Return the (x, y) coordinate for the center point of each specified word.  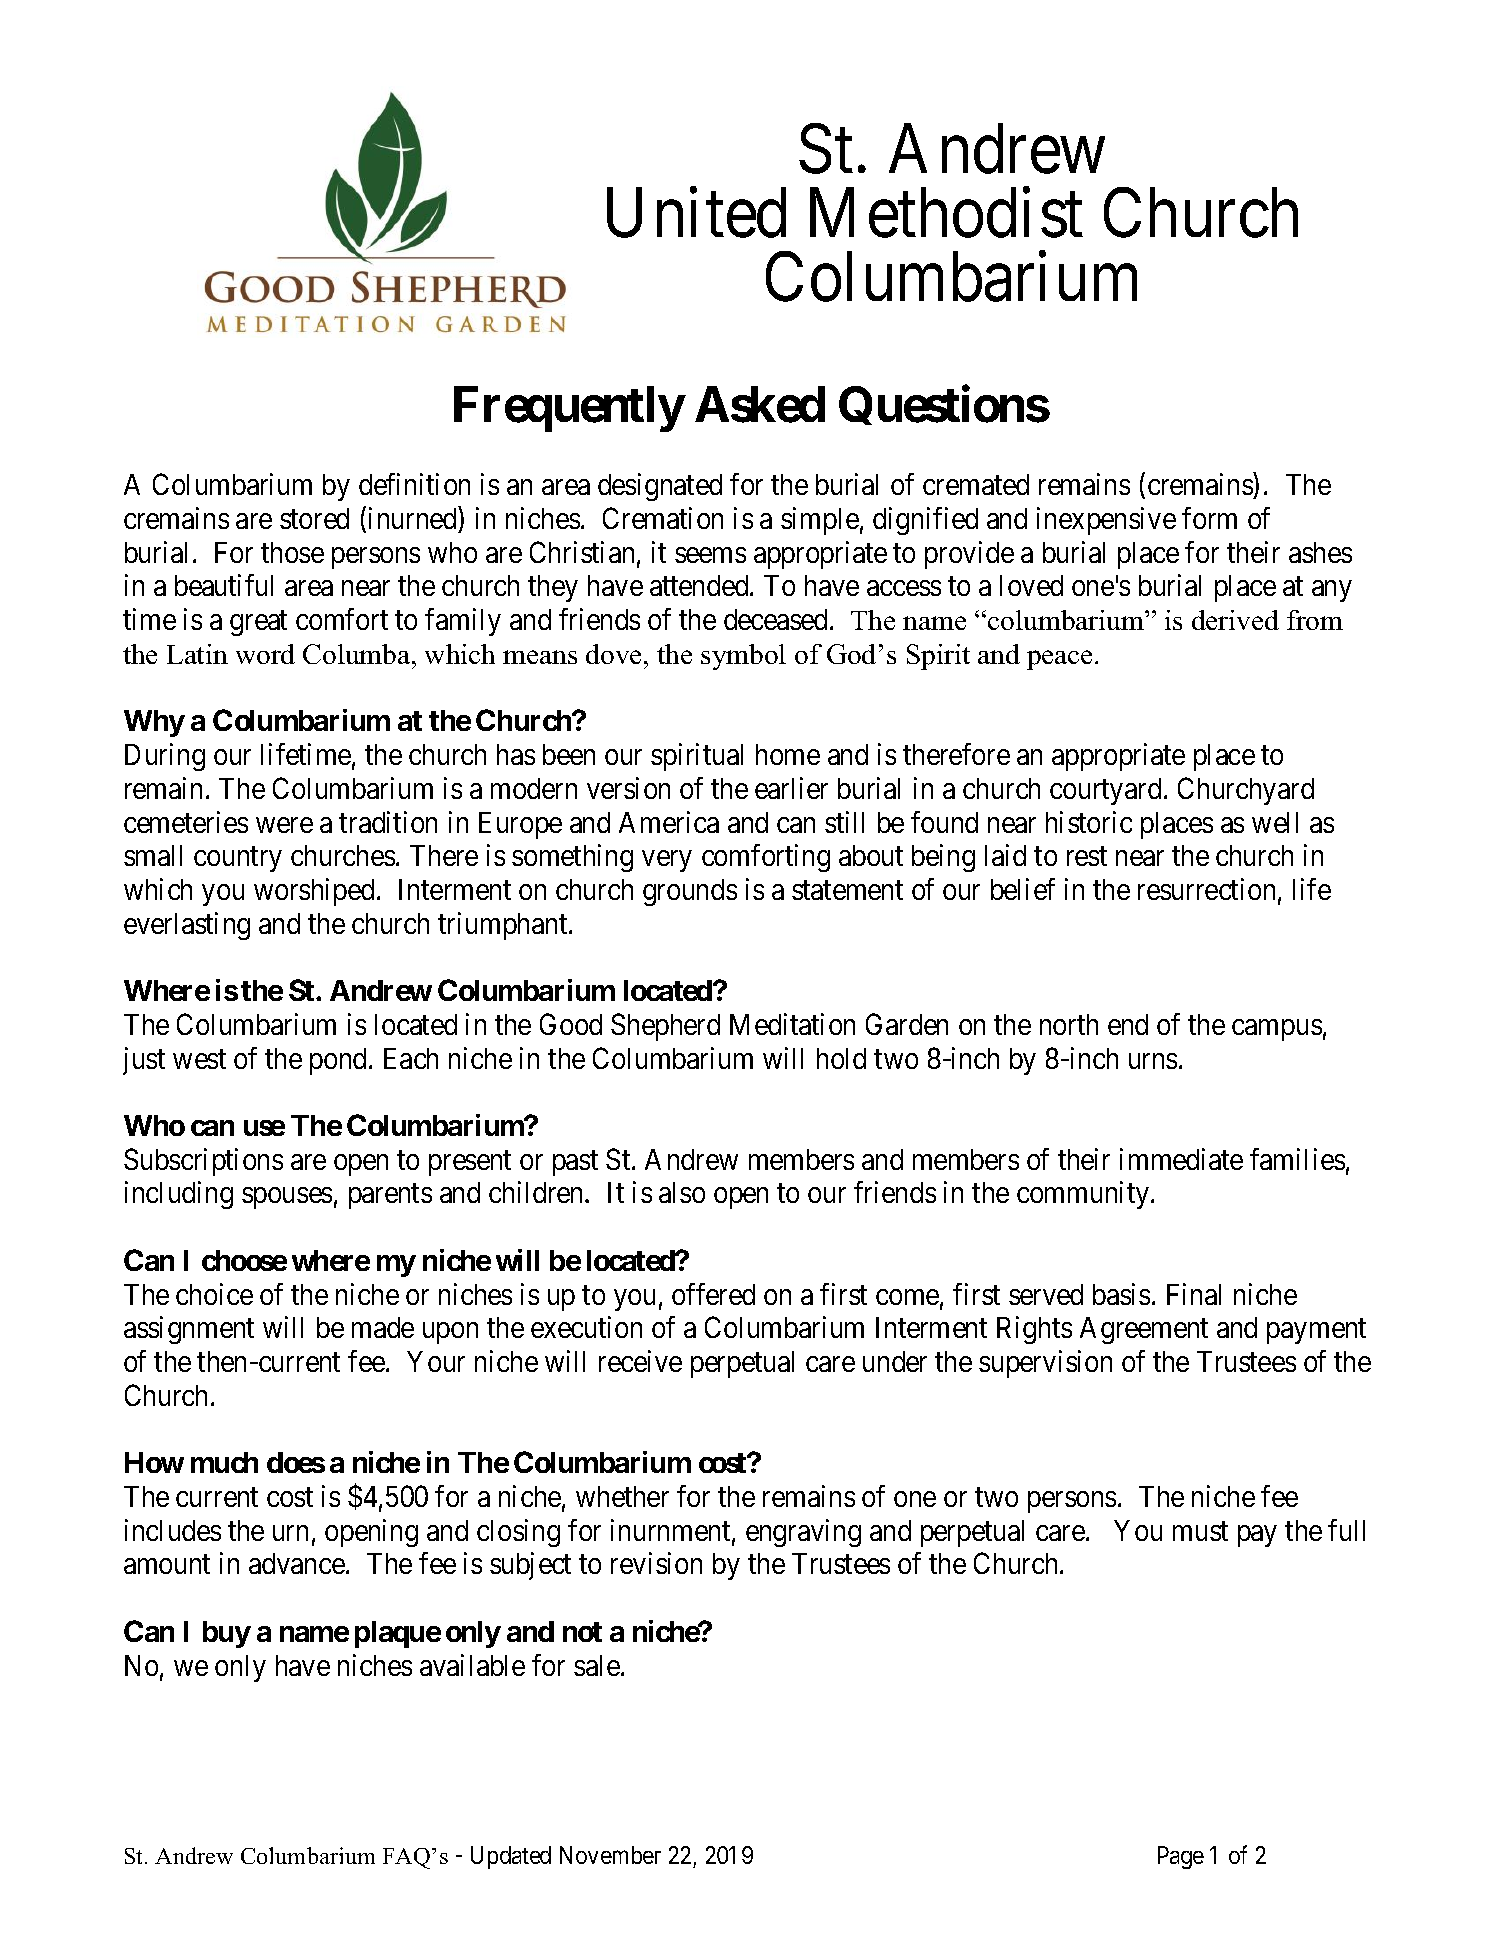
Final (1194, 1294)
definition (414, 484)
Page (1181, 1857)
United (696, 213)
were (284, 825)
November (610, 1855)
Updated (511, 1857)
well (1275, 822)
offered (713, 1294)
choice (214, 1294)
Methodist (946, 213)
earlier (791, 788)
